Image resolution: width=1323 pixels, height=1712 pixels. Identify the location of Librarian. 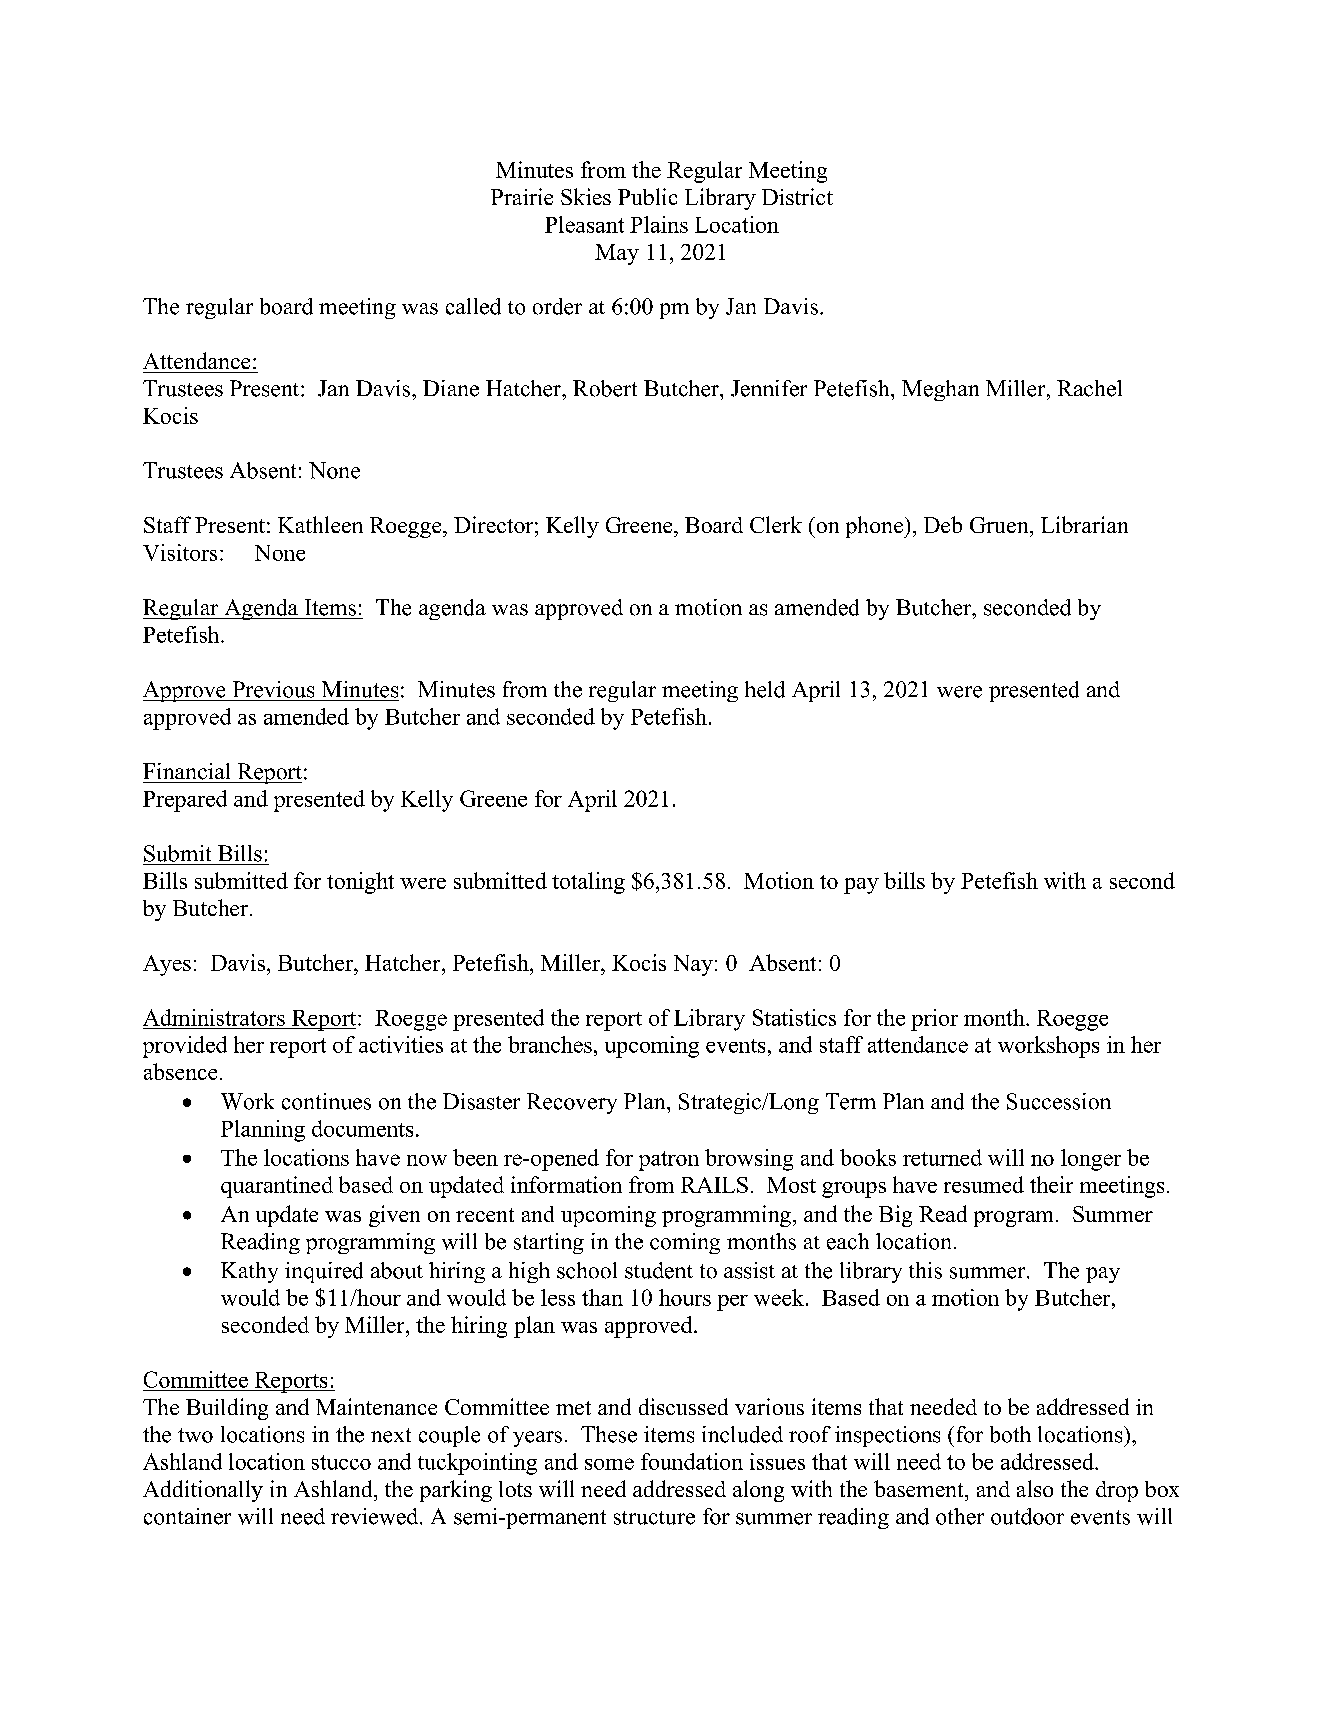
(1084, 524).
